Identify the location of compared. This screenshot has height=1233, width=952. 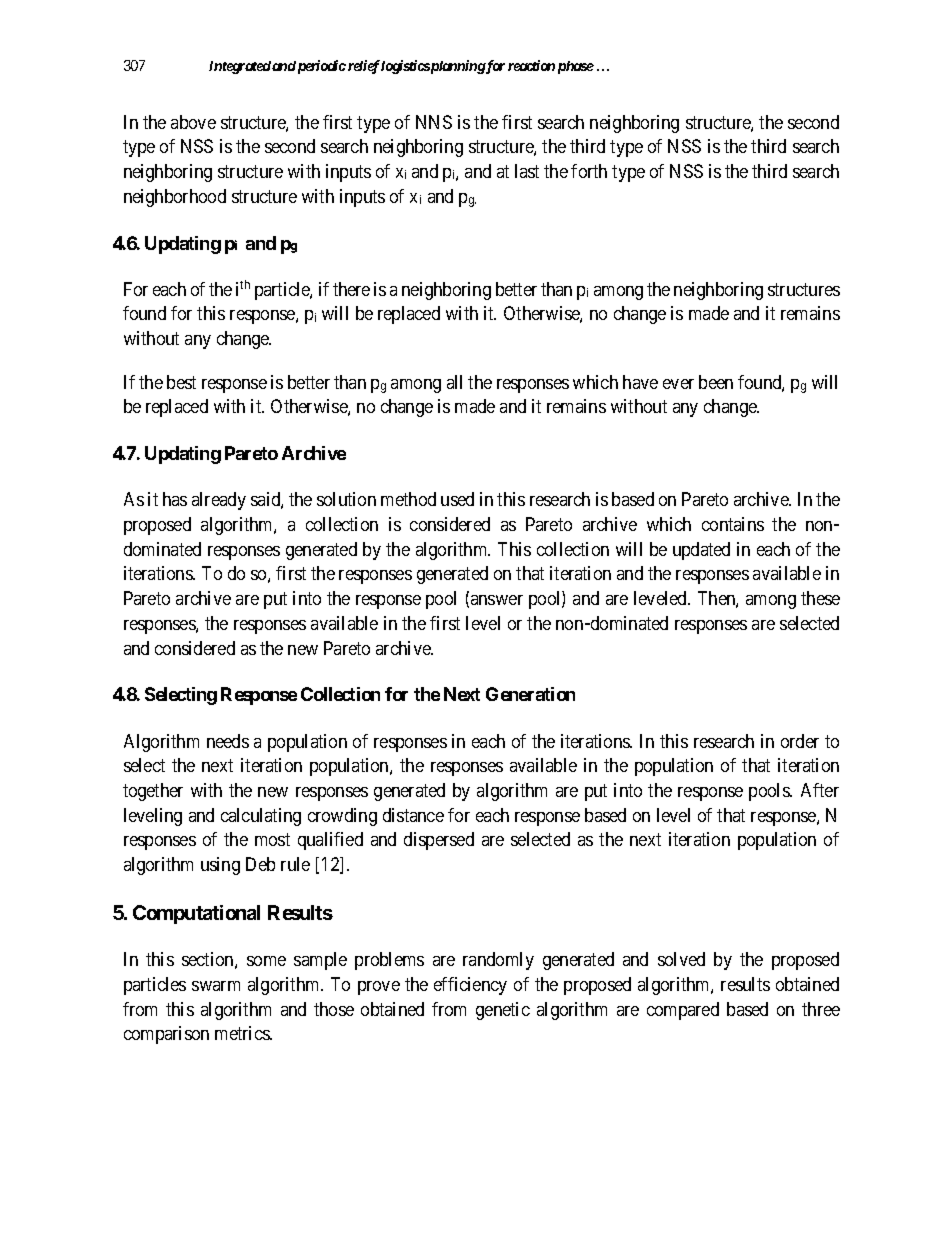
(683, 1011).
